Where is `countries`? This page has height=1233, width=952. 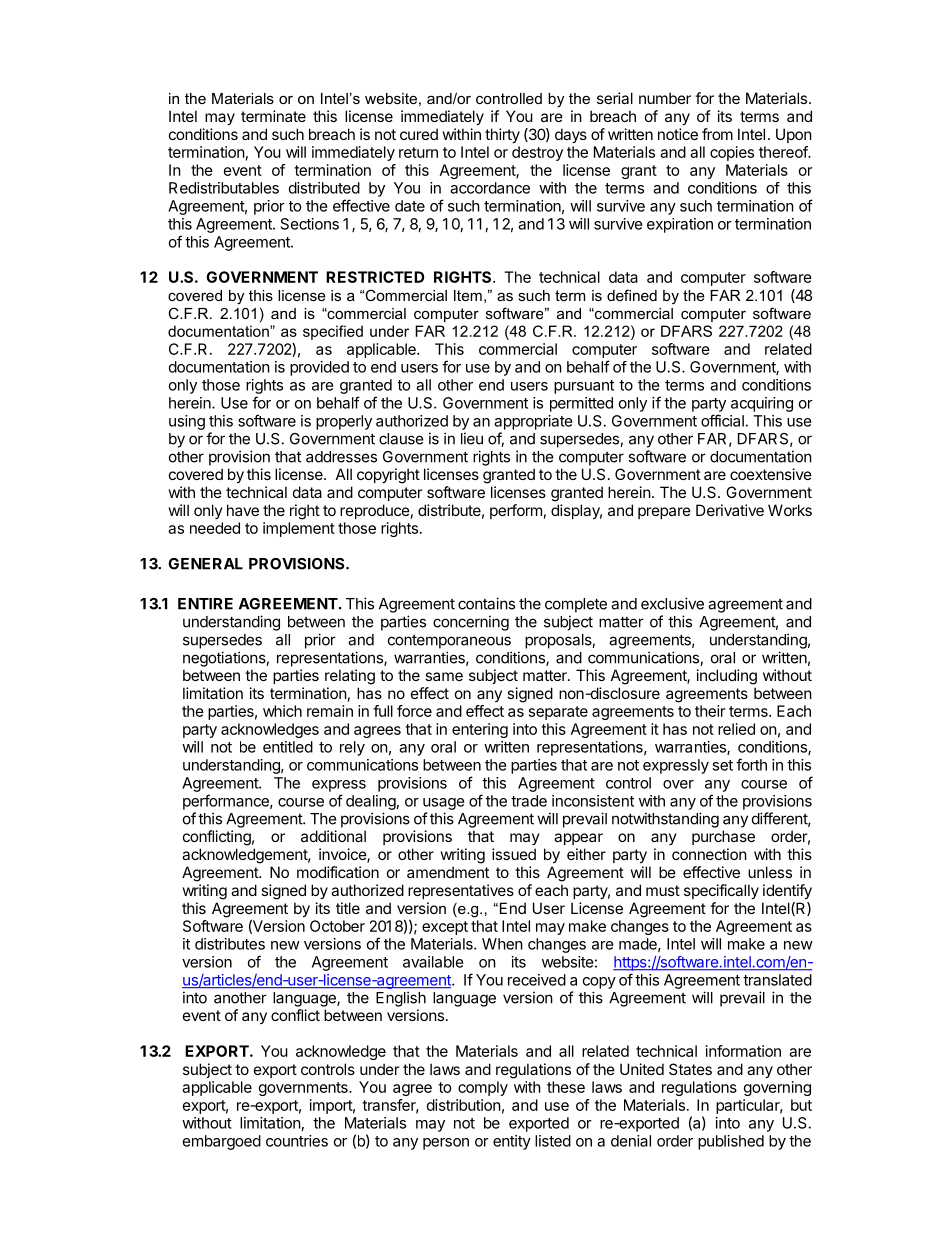 countries is located at coordinates (297, 1141).
